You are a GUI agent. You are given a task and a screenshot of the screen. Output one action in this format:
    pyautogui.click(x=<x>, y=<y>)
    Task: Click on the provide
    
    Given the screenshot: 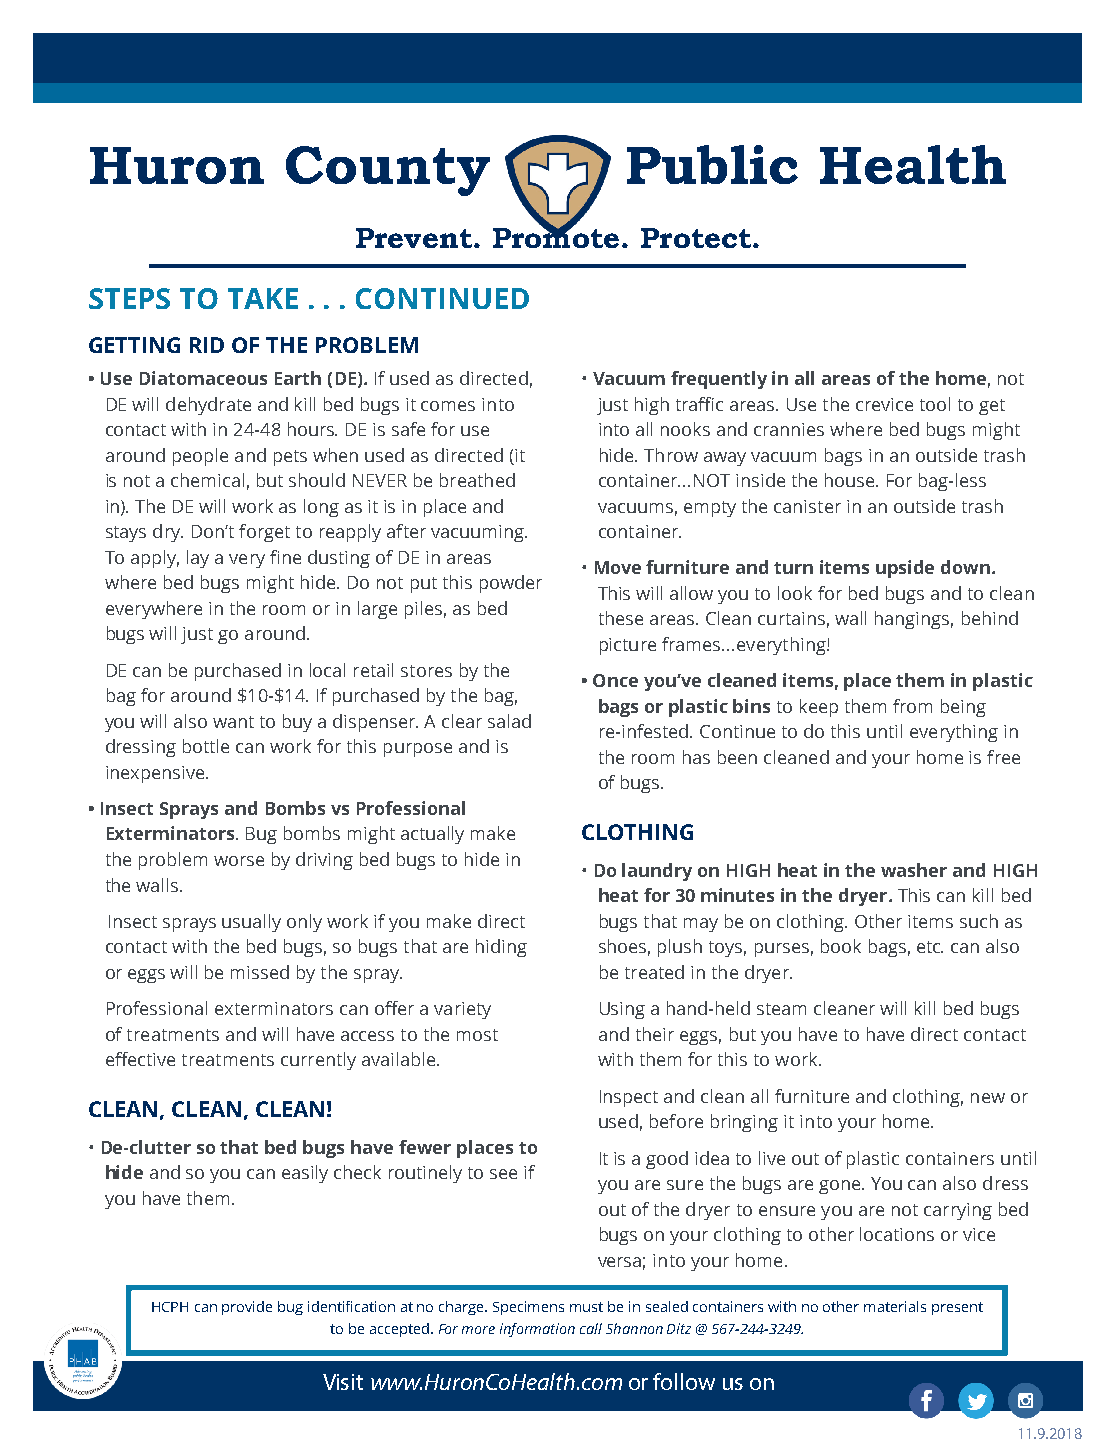 What is the action you would take?
    pyautogui.click(x=247, y=1308)
